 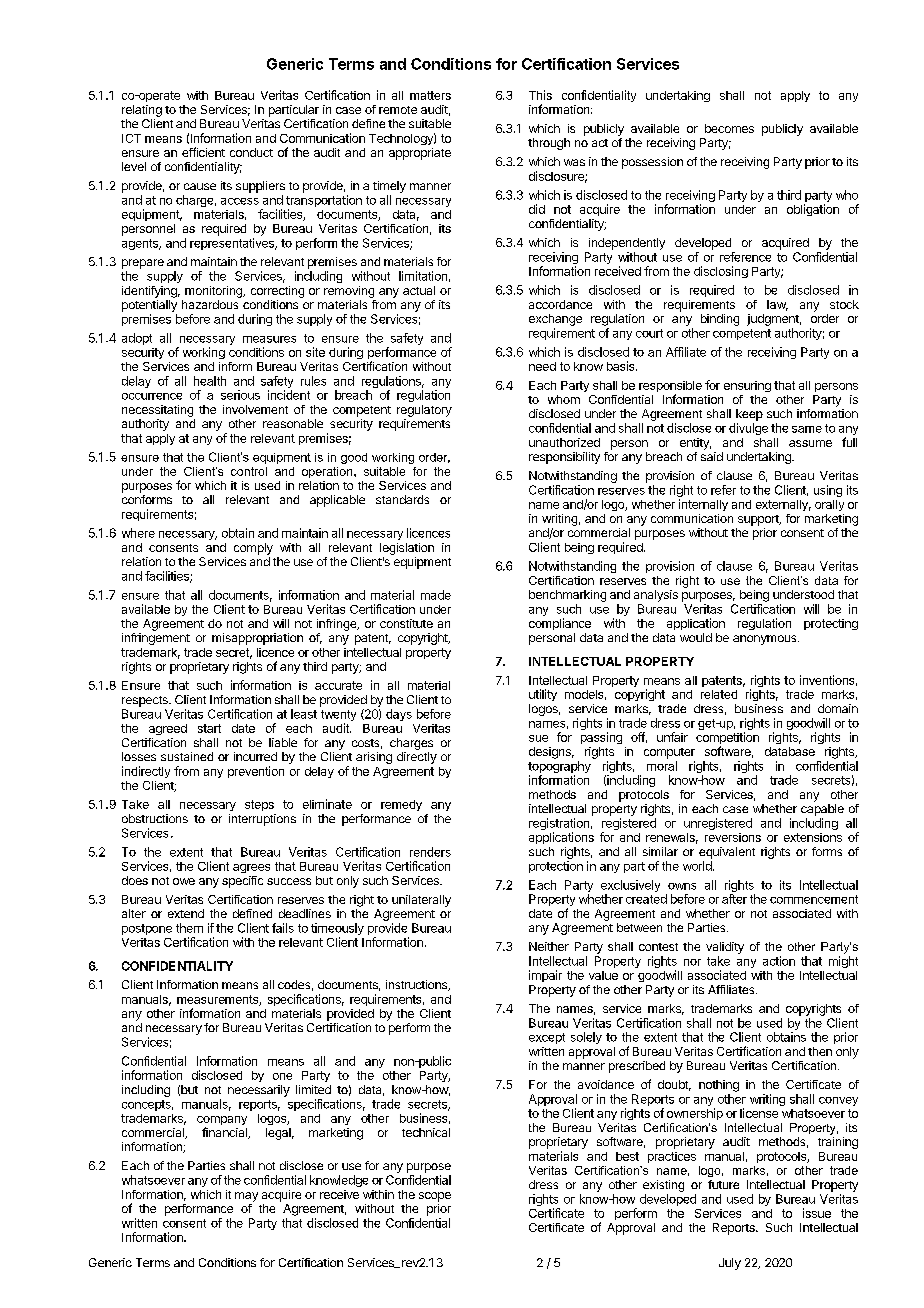 What do you see at coordinates (727, 853) in the screenshot?
I see `equivalent` at bounding box center [727, 853].
